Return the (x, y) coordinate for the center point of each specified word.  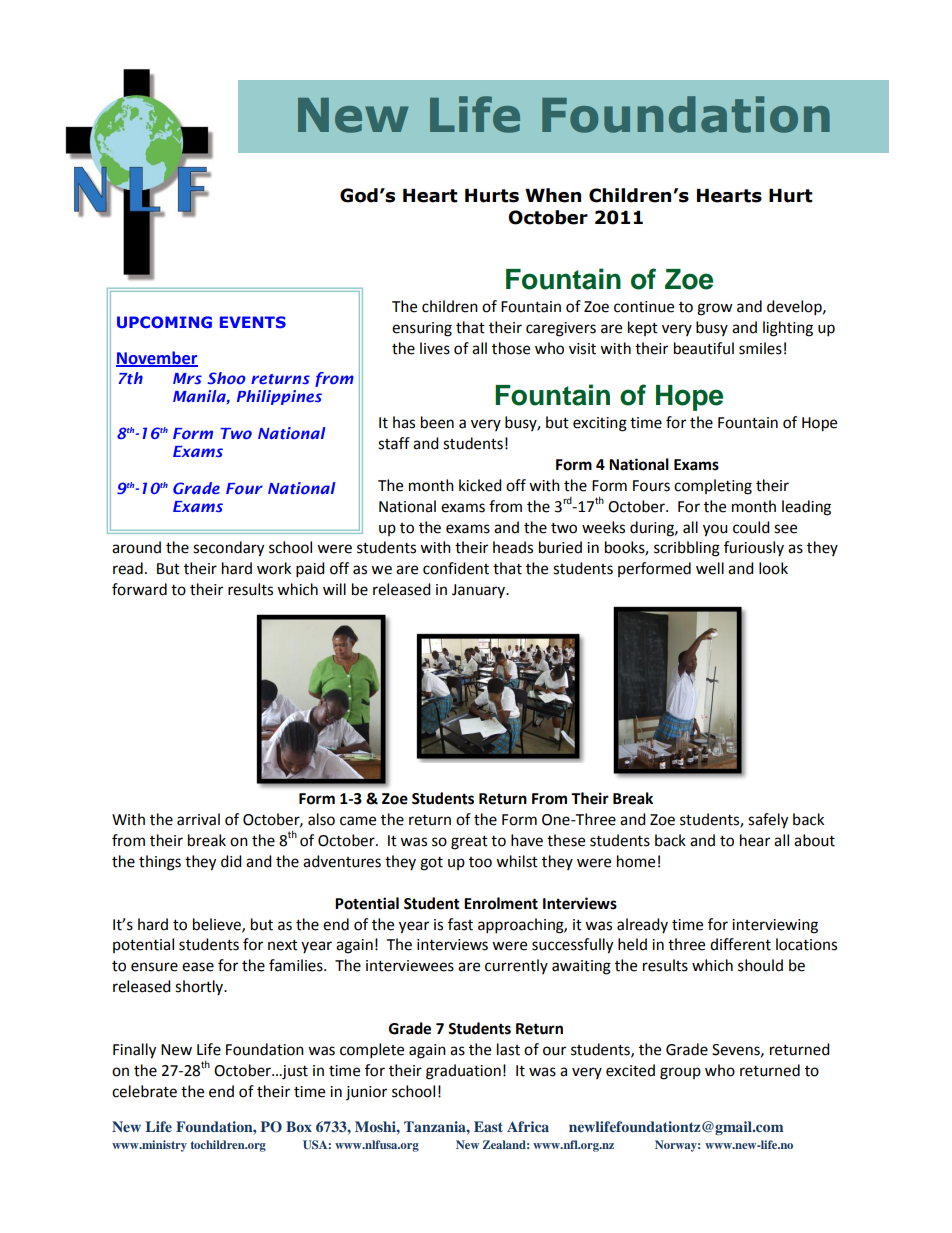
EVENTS (253, 322)
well (710, 568)
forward (139, 589)
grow (715, 309)
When (553, 195)
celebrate (144, 1091)
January (480, 591)
